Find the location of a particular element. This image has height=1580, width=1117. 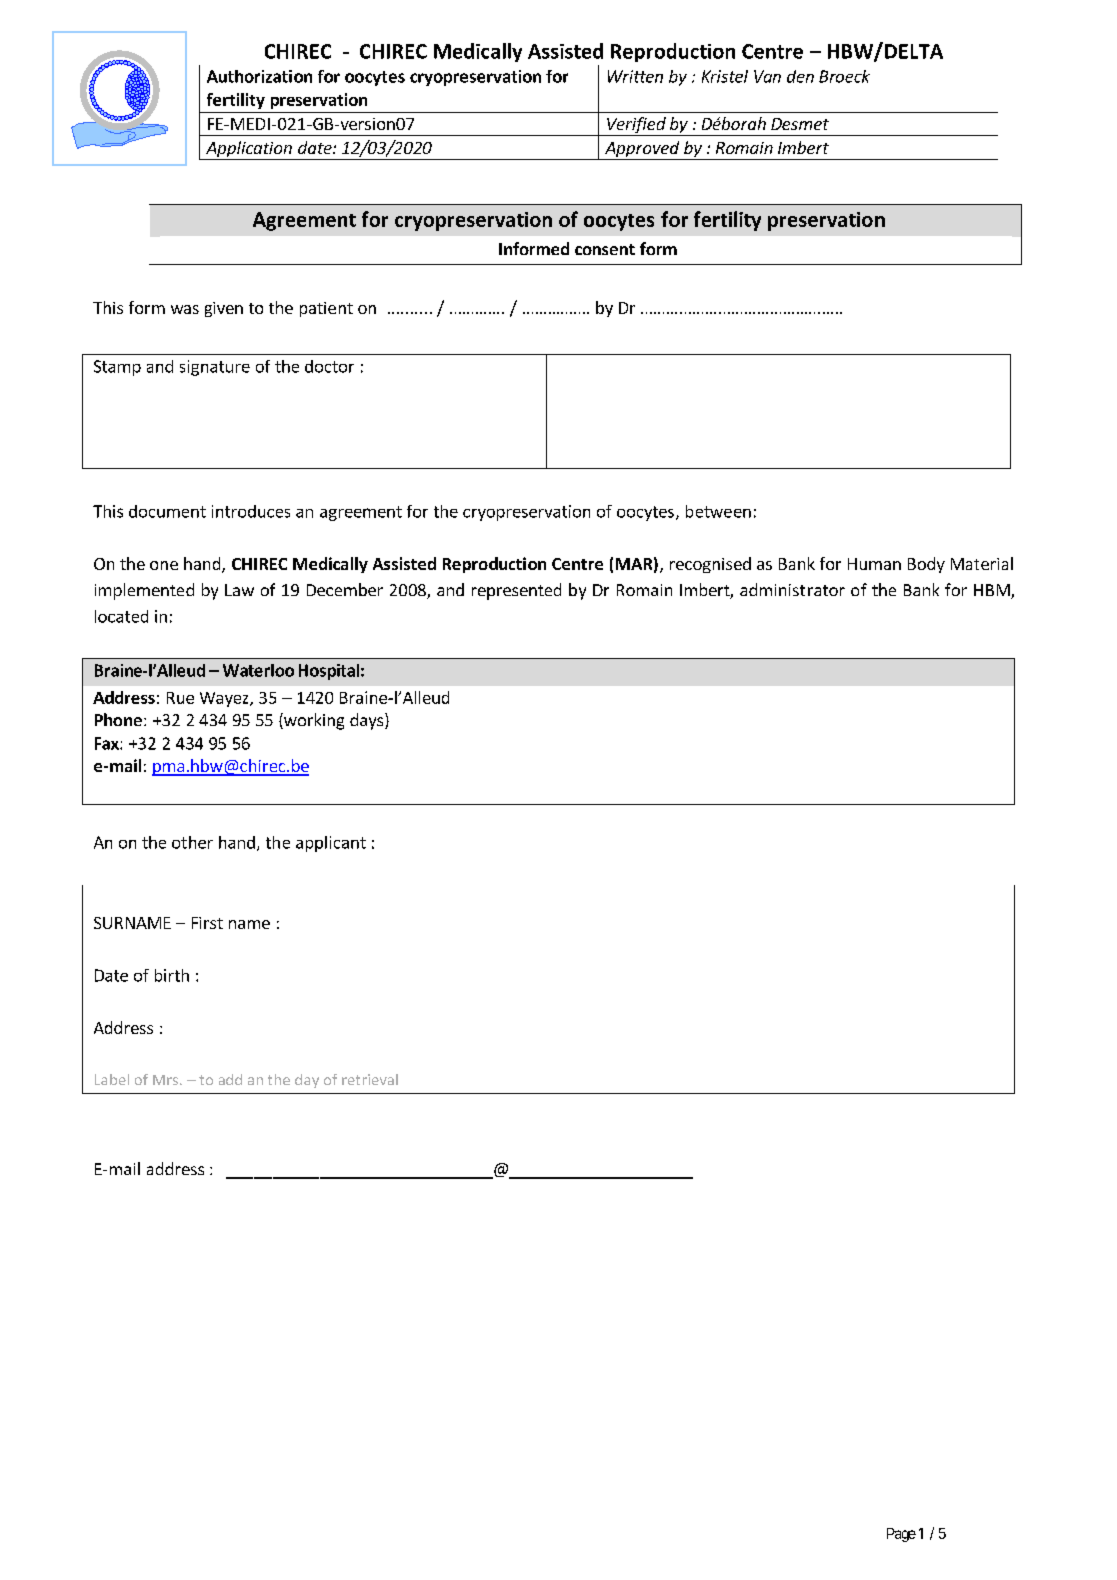

other is located at coordinates (192, 842).
